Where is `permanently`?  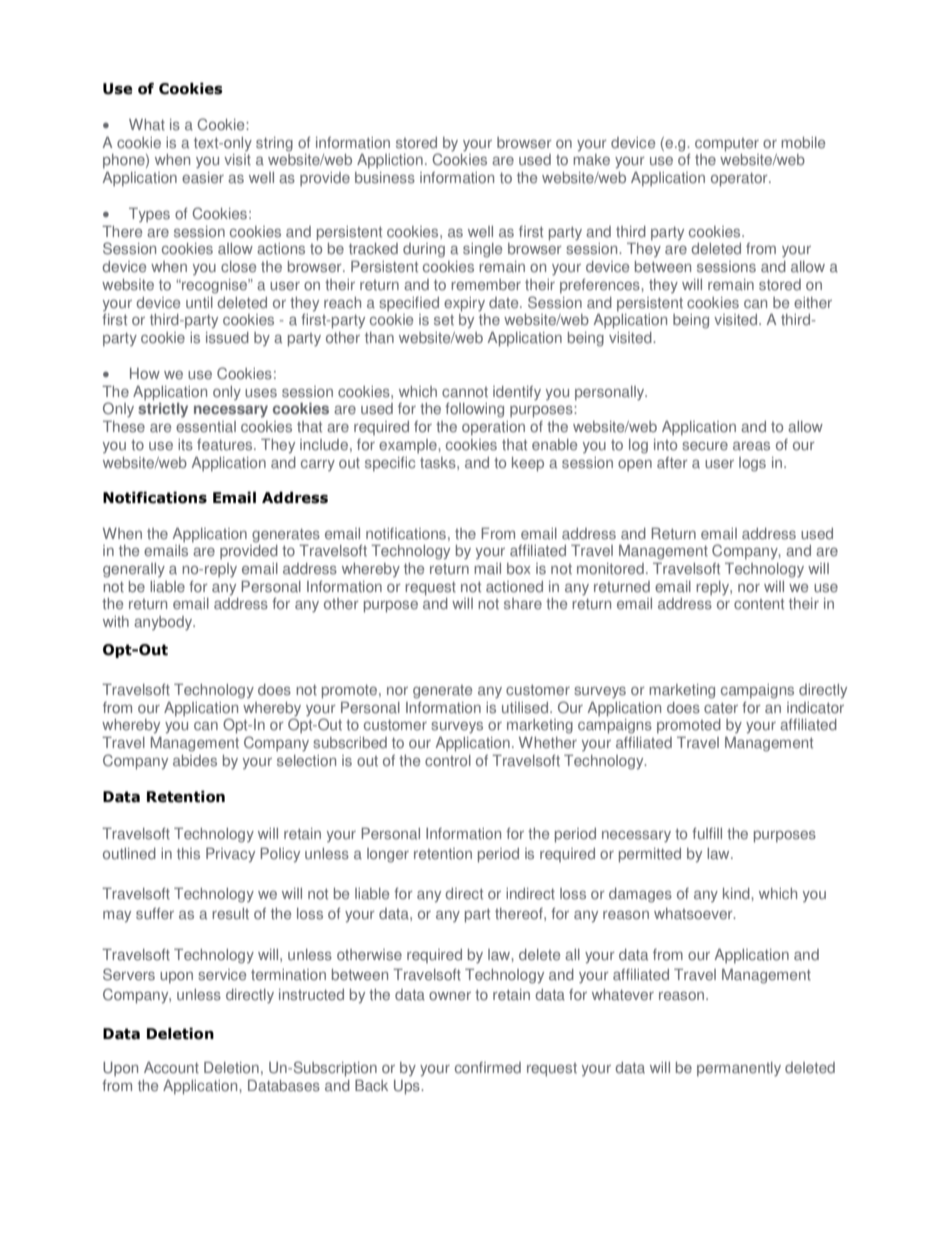
permanently is located at coordinates (739, 1069).
